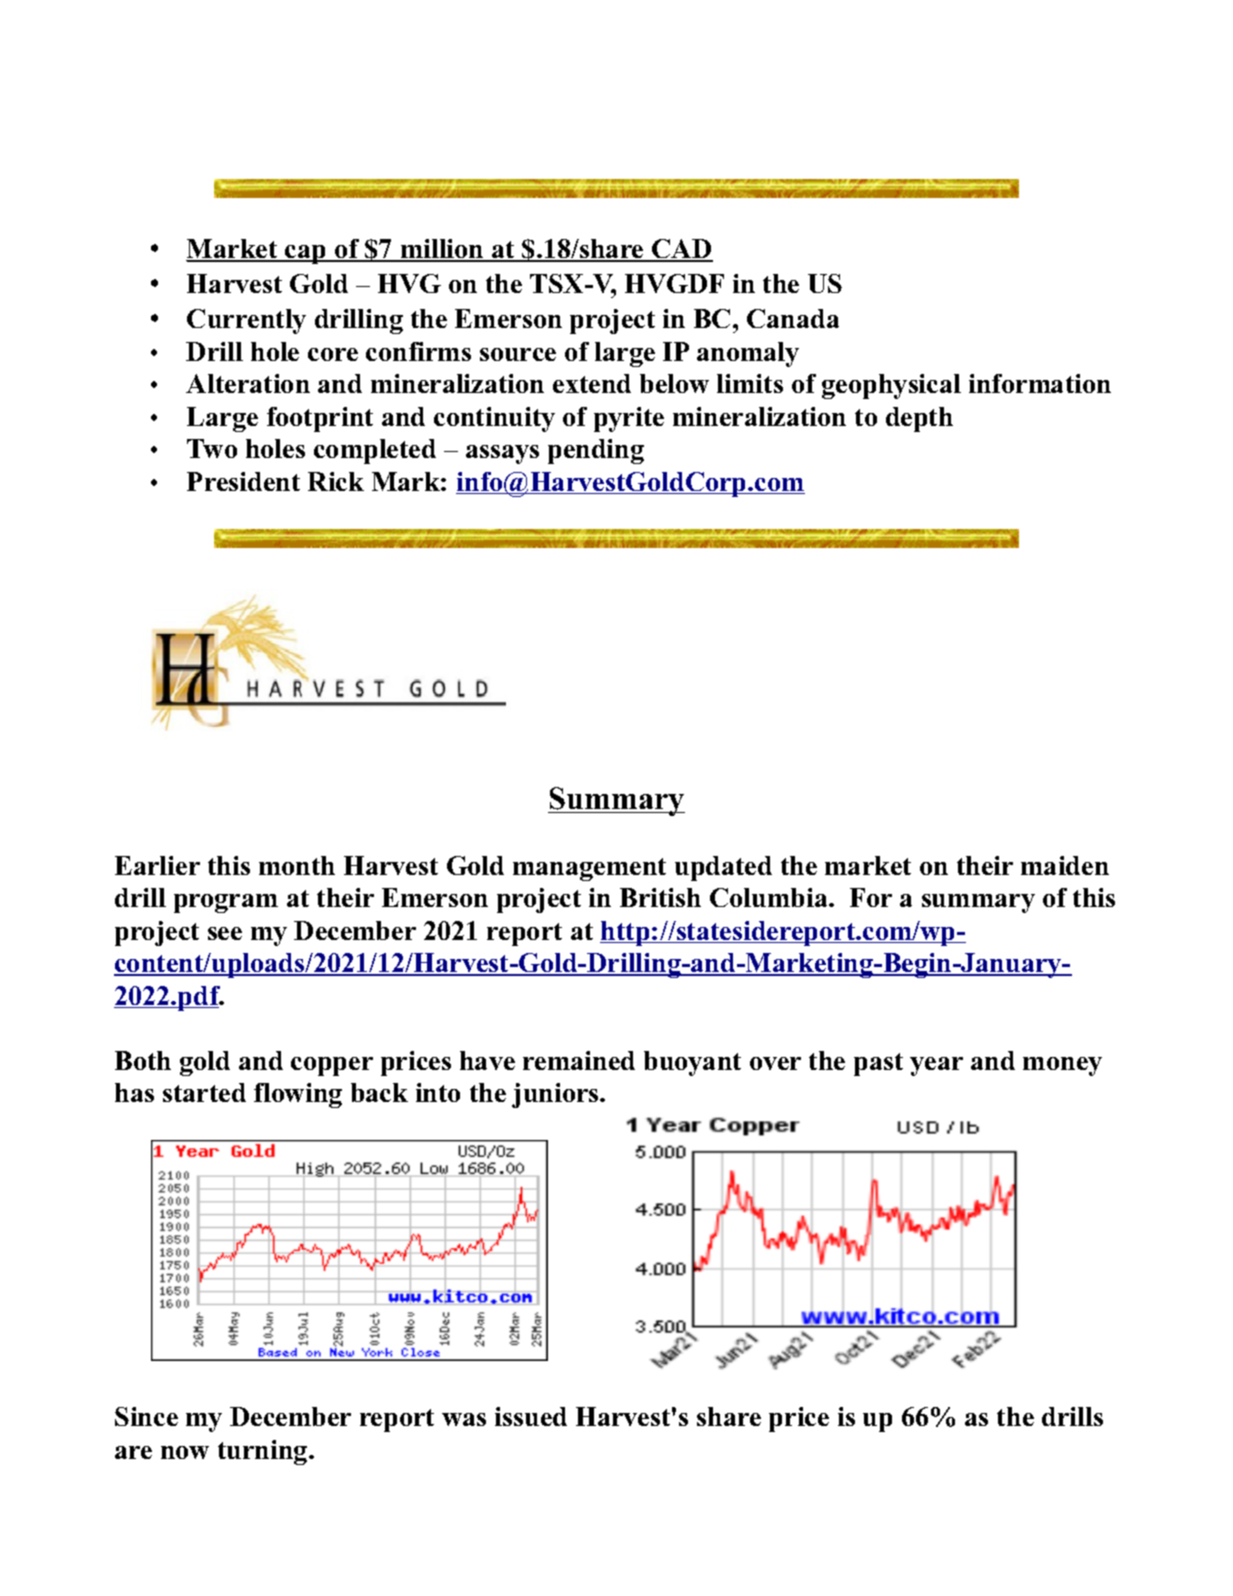 The width and height of the page is (1233, 1596). I want to click on turning, so click(264, 1452).
